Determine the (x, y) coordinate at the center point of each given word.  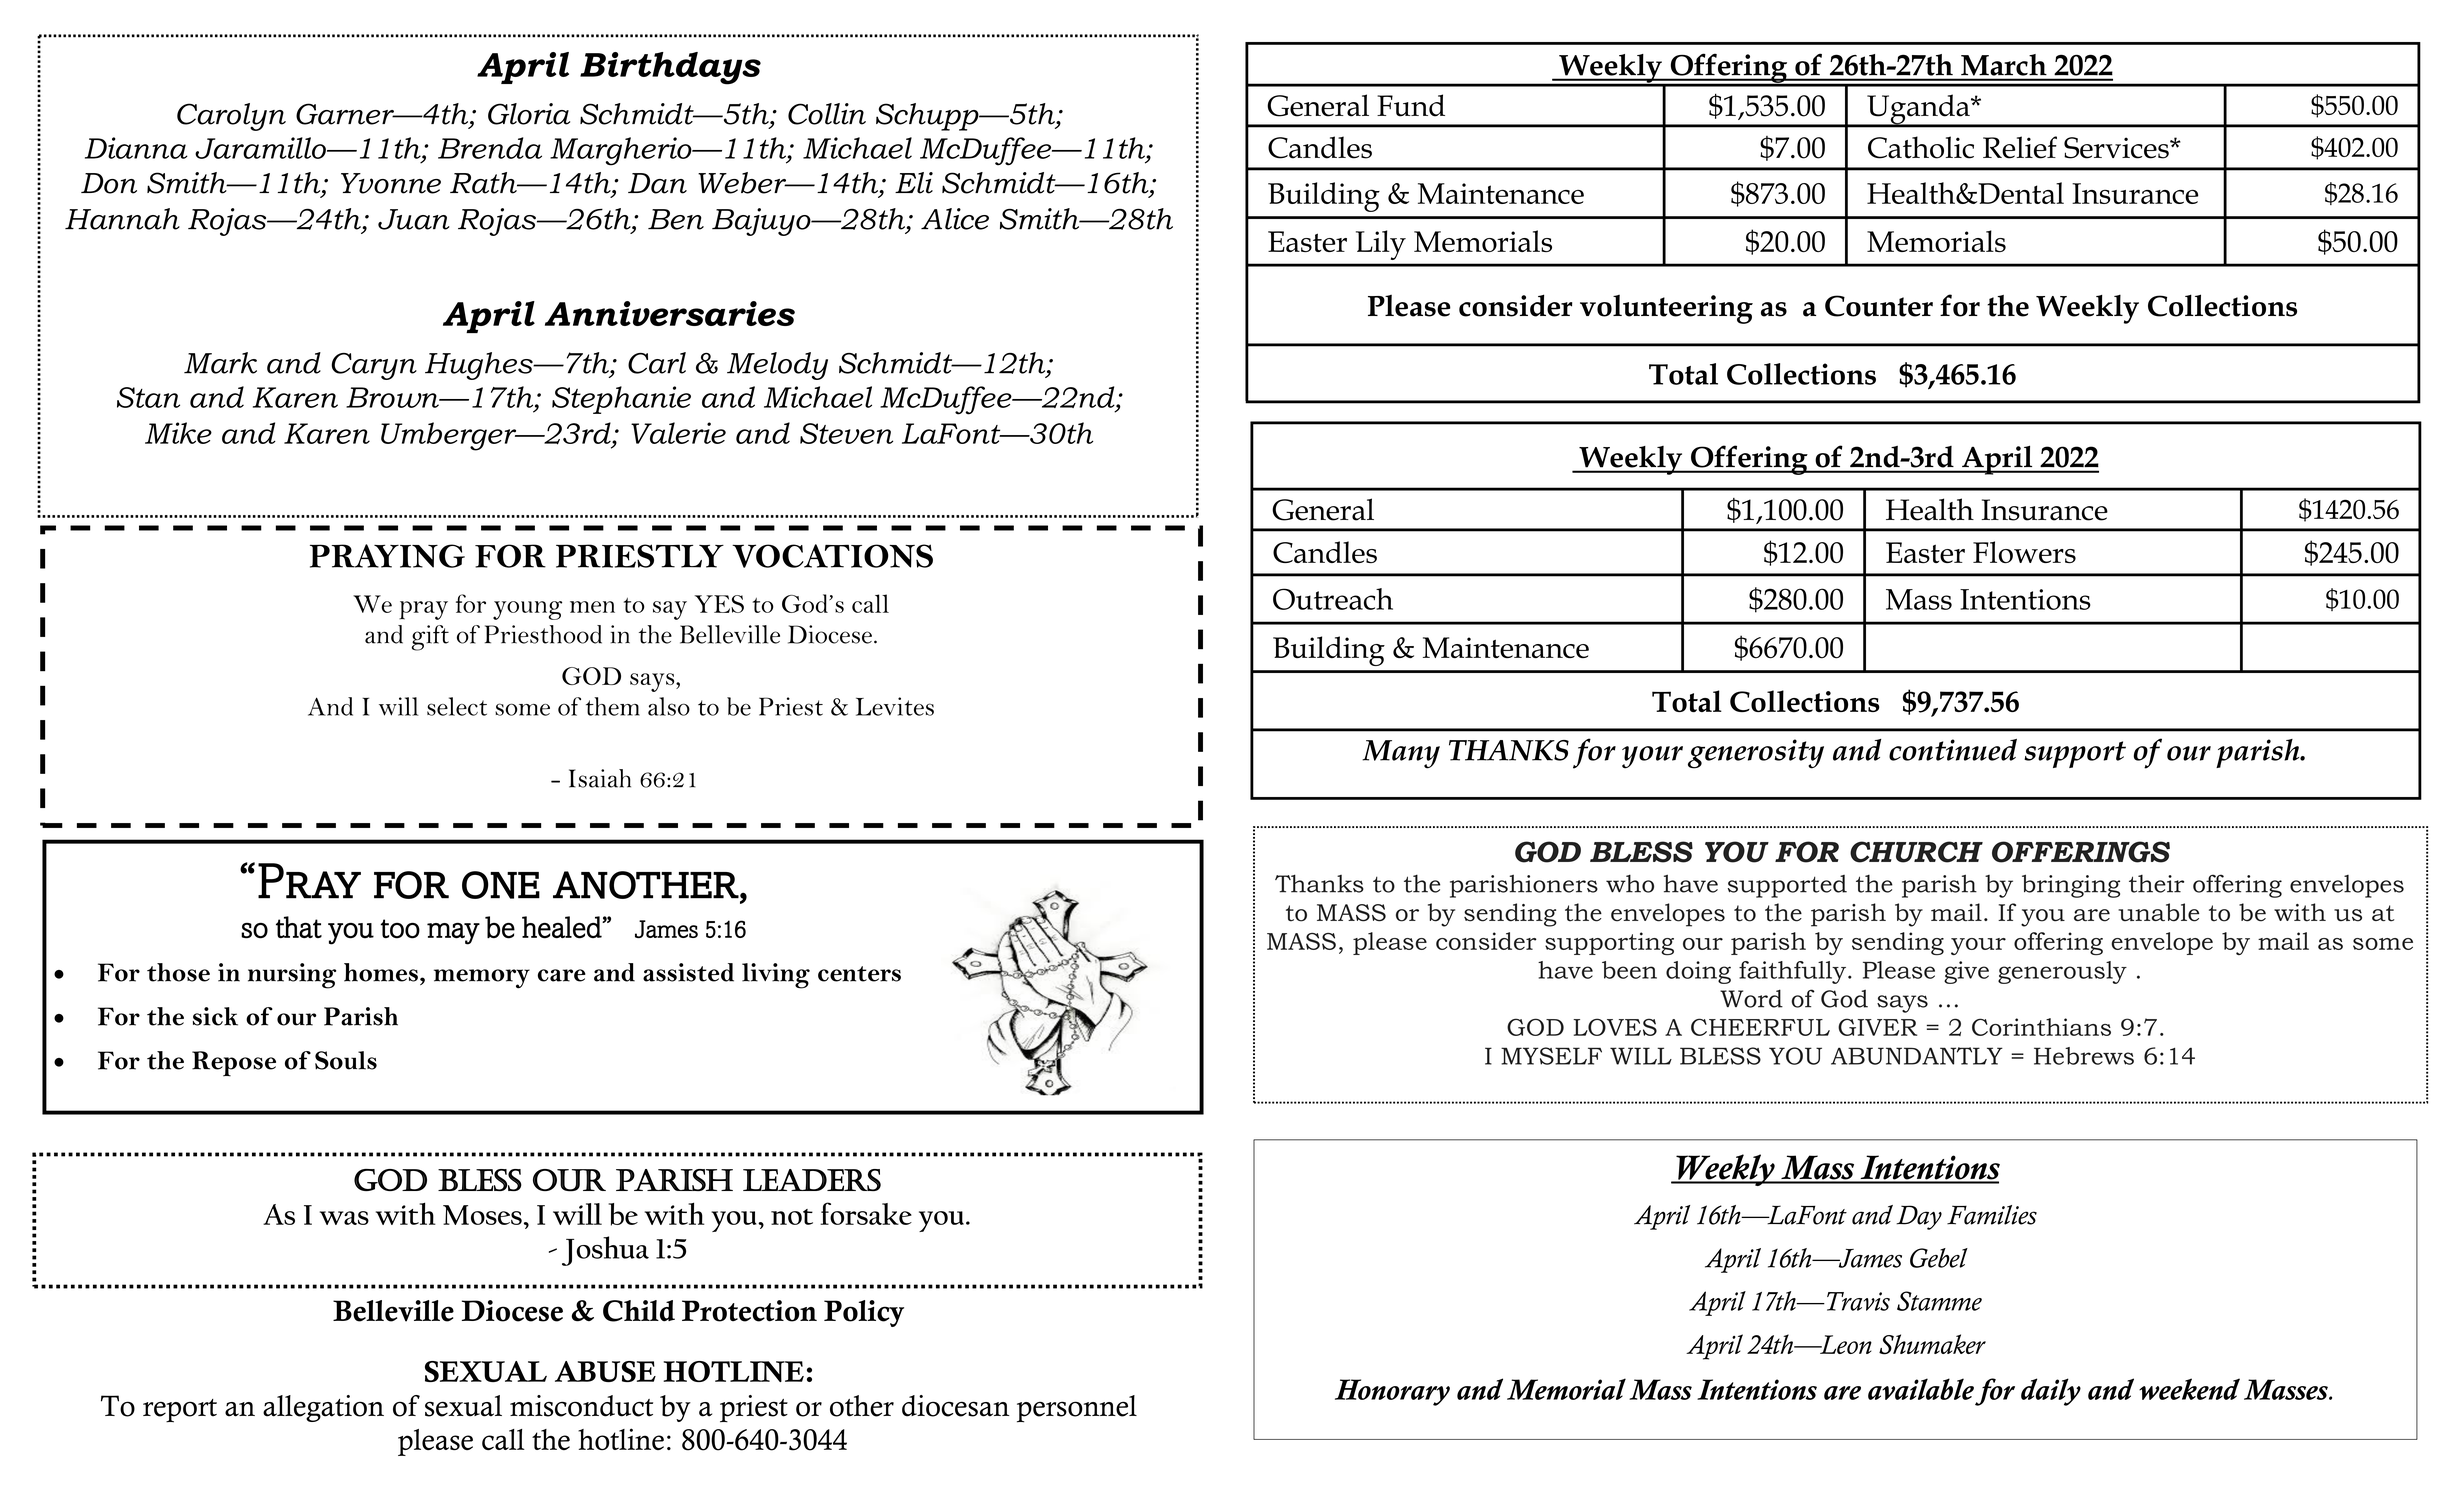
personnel (1077, 1409)
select (457, 706)
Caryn (374, 366)
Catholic (1921, 147)
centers (859, 974)
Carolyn (231, 117)
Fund (1411, 105)
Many (1401, 754)
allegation (323, 1408)
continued (1953, 750)
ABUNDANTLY (1917, 1056)
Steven (846, 433)
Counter (1879, 306)
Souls (346, 1060)
